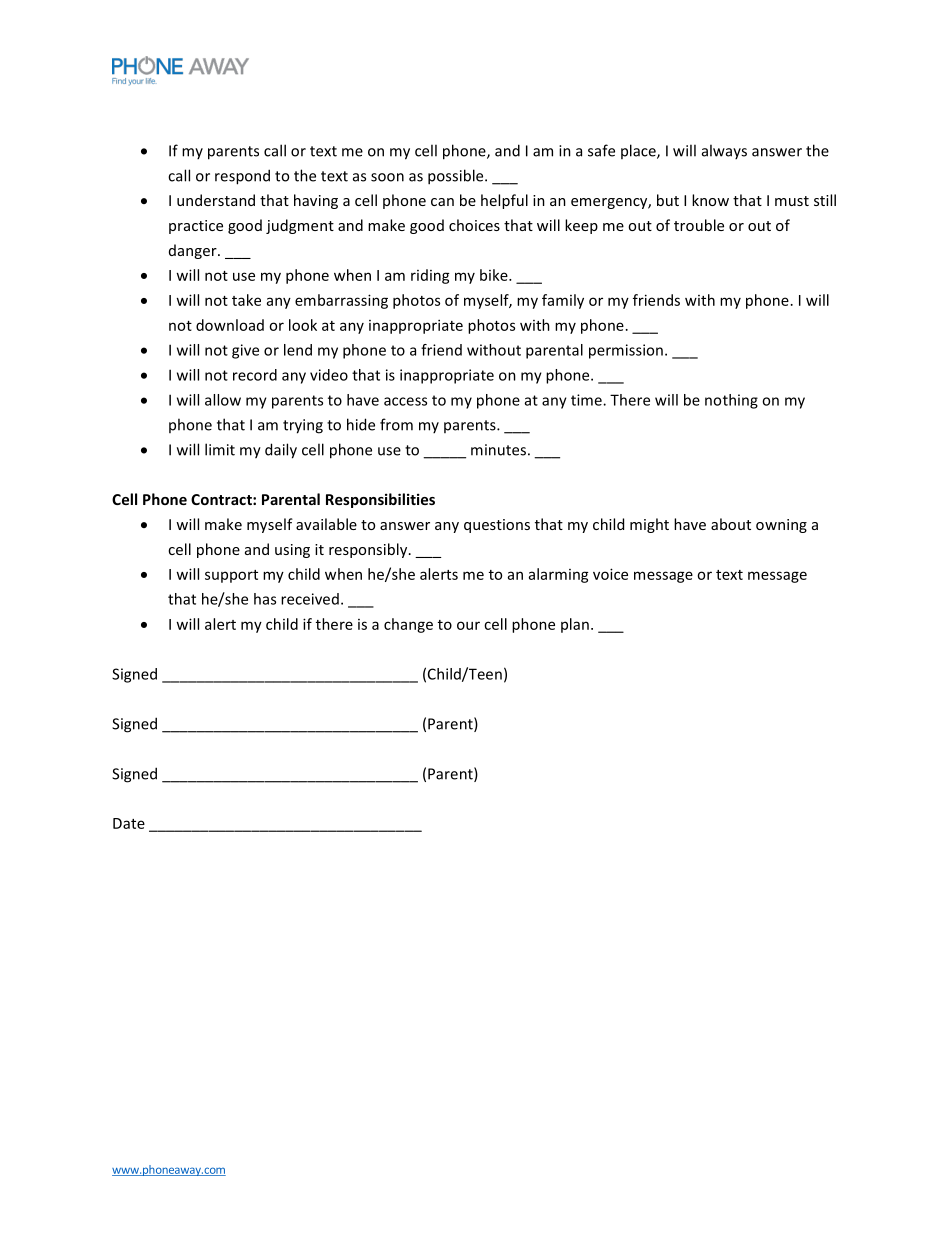  Describe the element at coordinates (626, 351) in the image. I see `permission` at that location.
